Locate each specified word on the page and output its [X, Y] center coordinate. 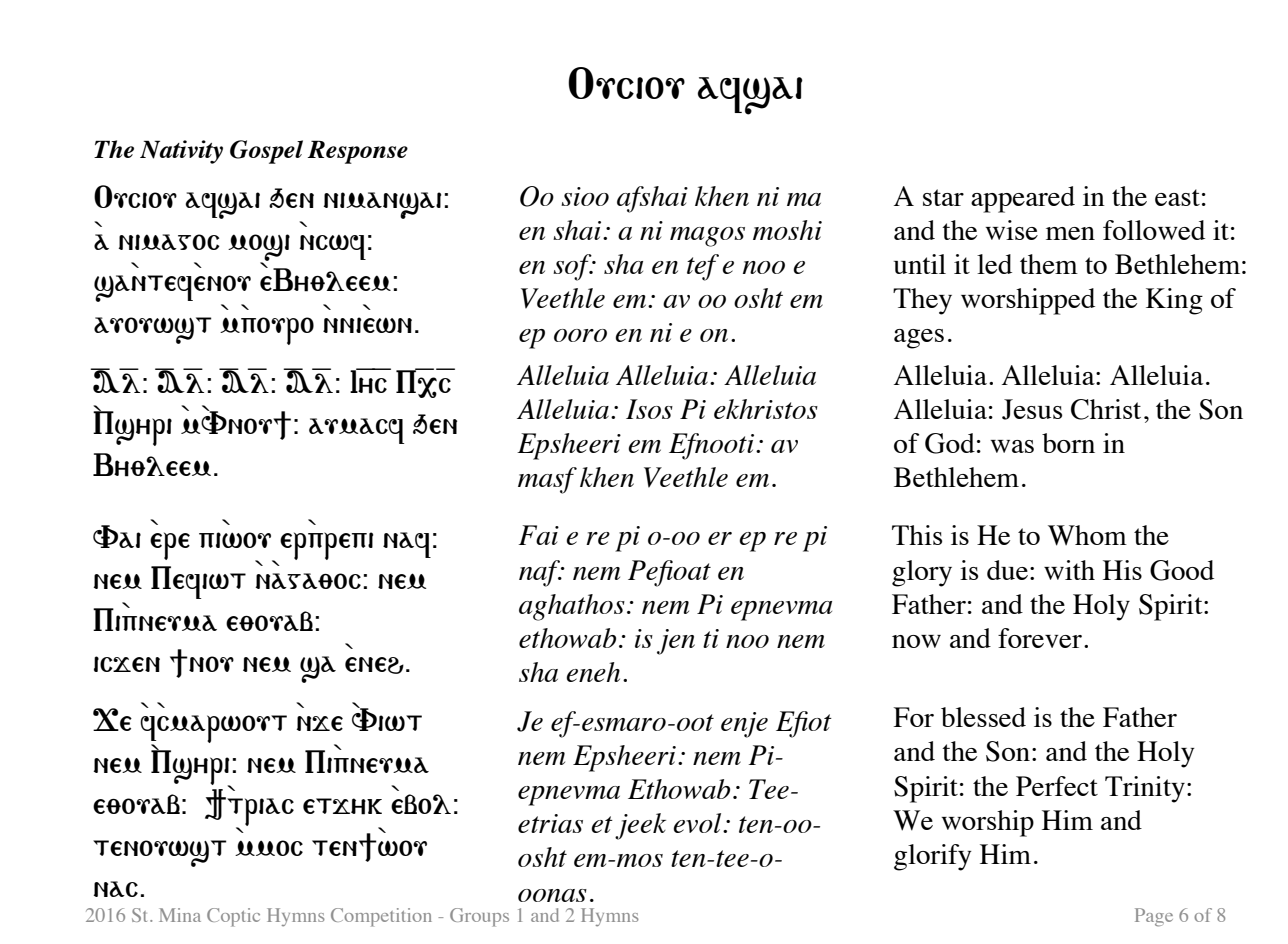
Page [1154, 917]
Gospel [266, 152]
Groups [479, 917]
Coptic [233, 917]
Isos [649, 409]
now [916, 641]
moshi [787, 230]
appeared [1023, 199]
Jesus [1032, 409]
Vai [117, 536]
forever [1040, 638]
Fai [538, 535]
